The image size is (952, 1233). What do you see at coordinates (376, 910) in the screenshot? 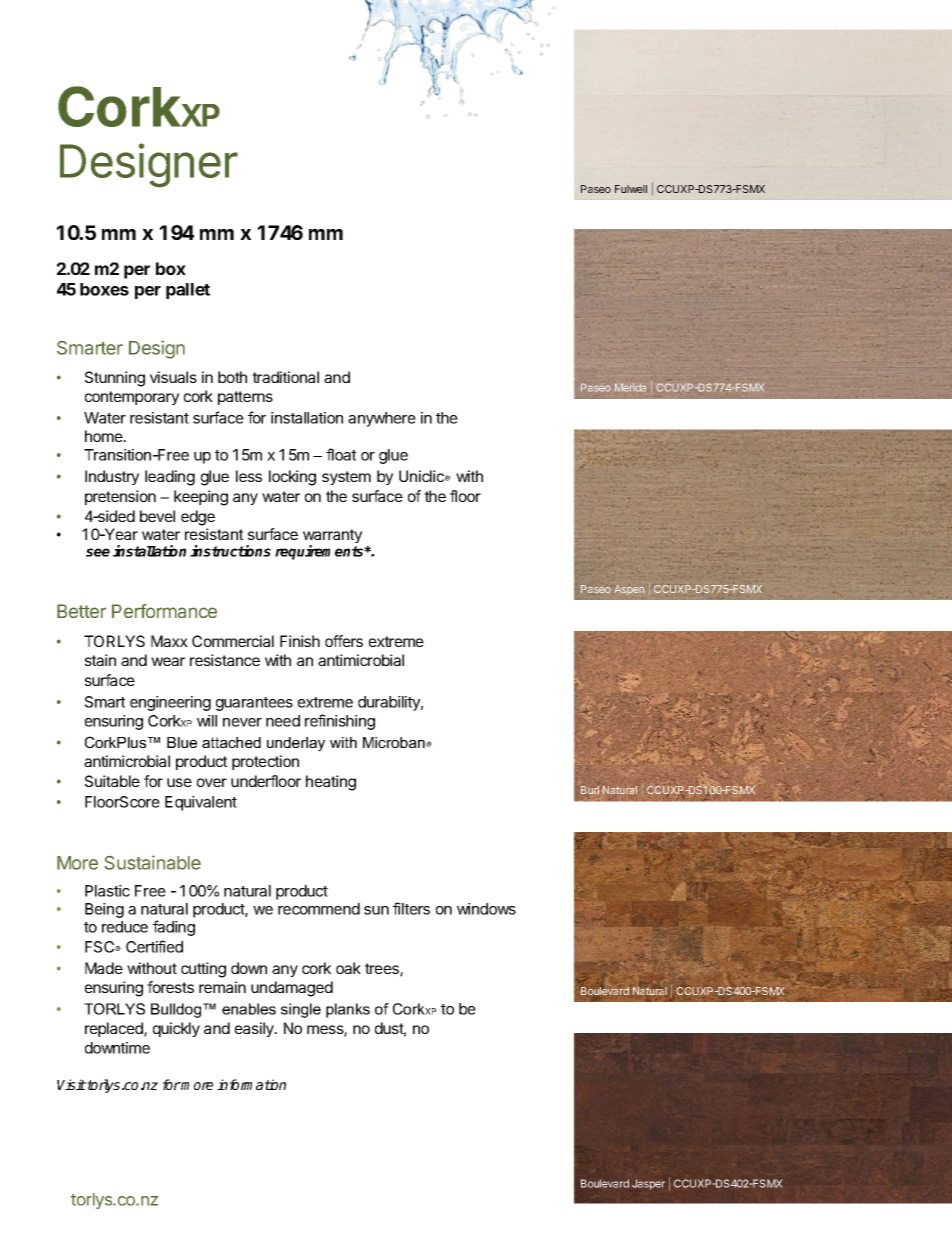
I see `sun` at bounding box center [376, 910].
